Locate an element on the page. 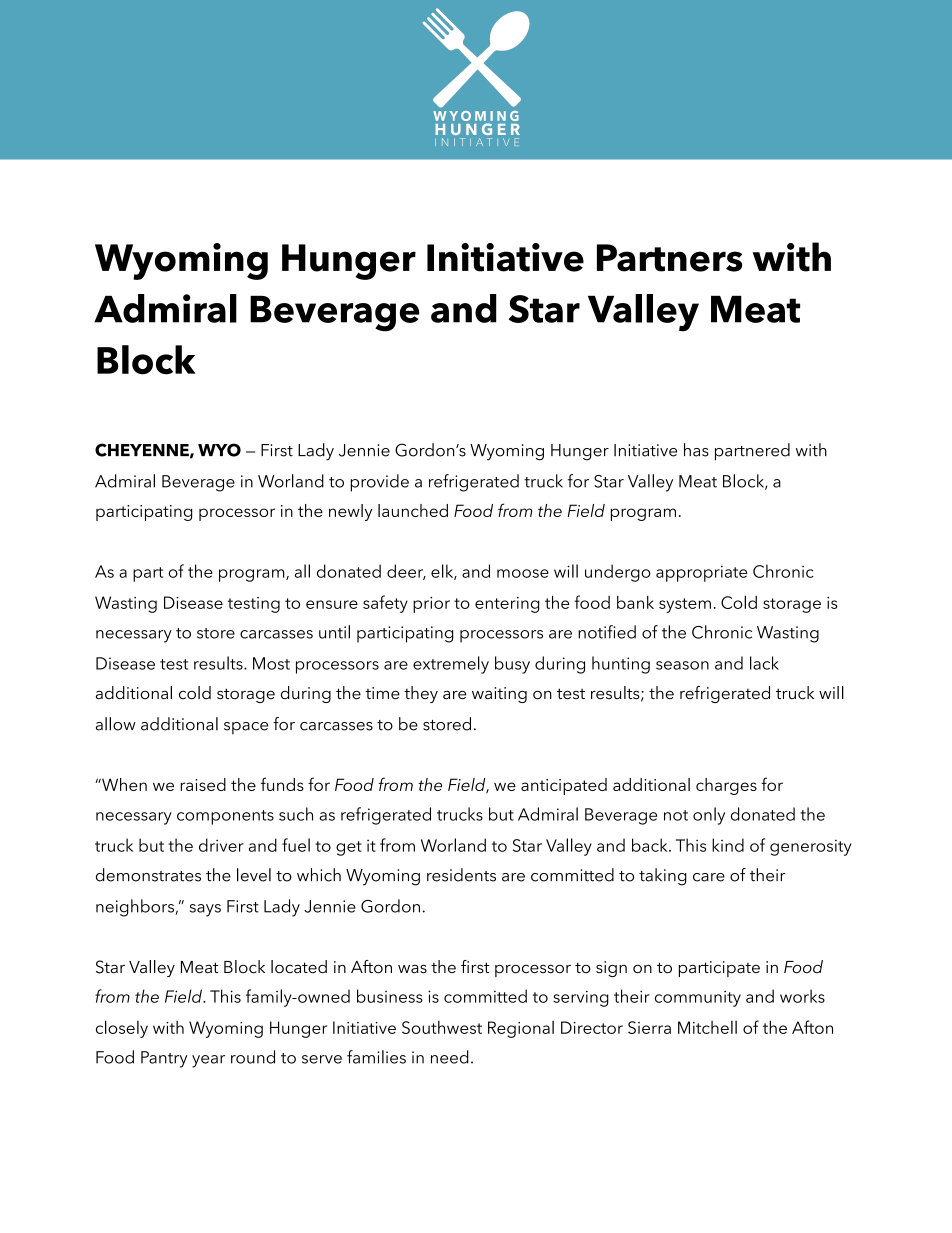 Image resolution: width=952 pixels, height=1233 pixels. says is located at coordinates (205, 910).
